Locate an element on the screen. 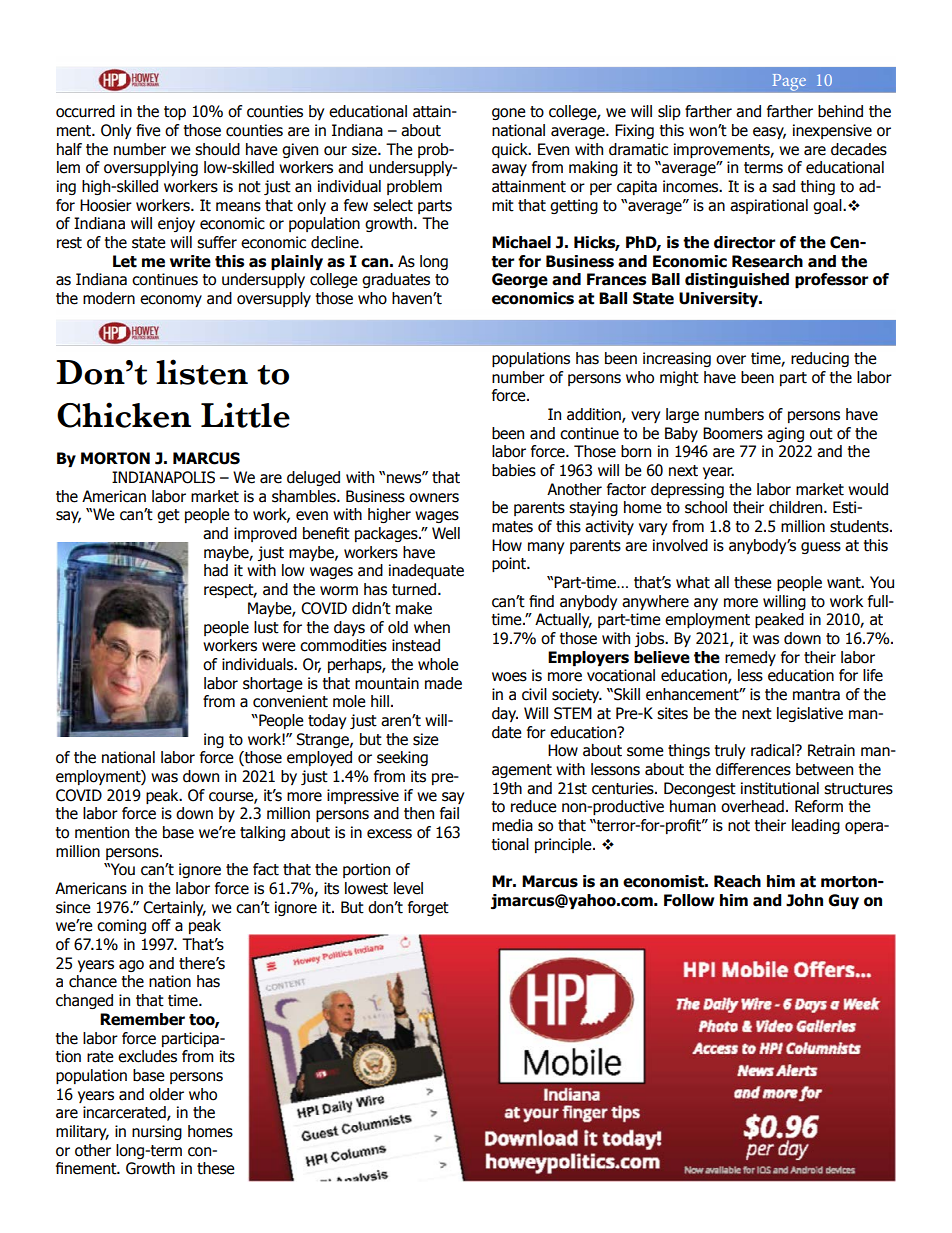 The image size is (952, 1233). had is located at coordinates (216, 570).
